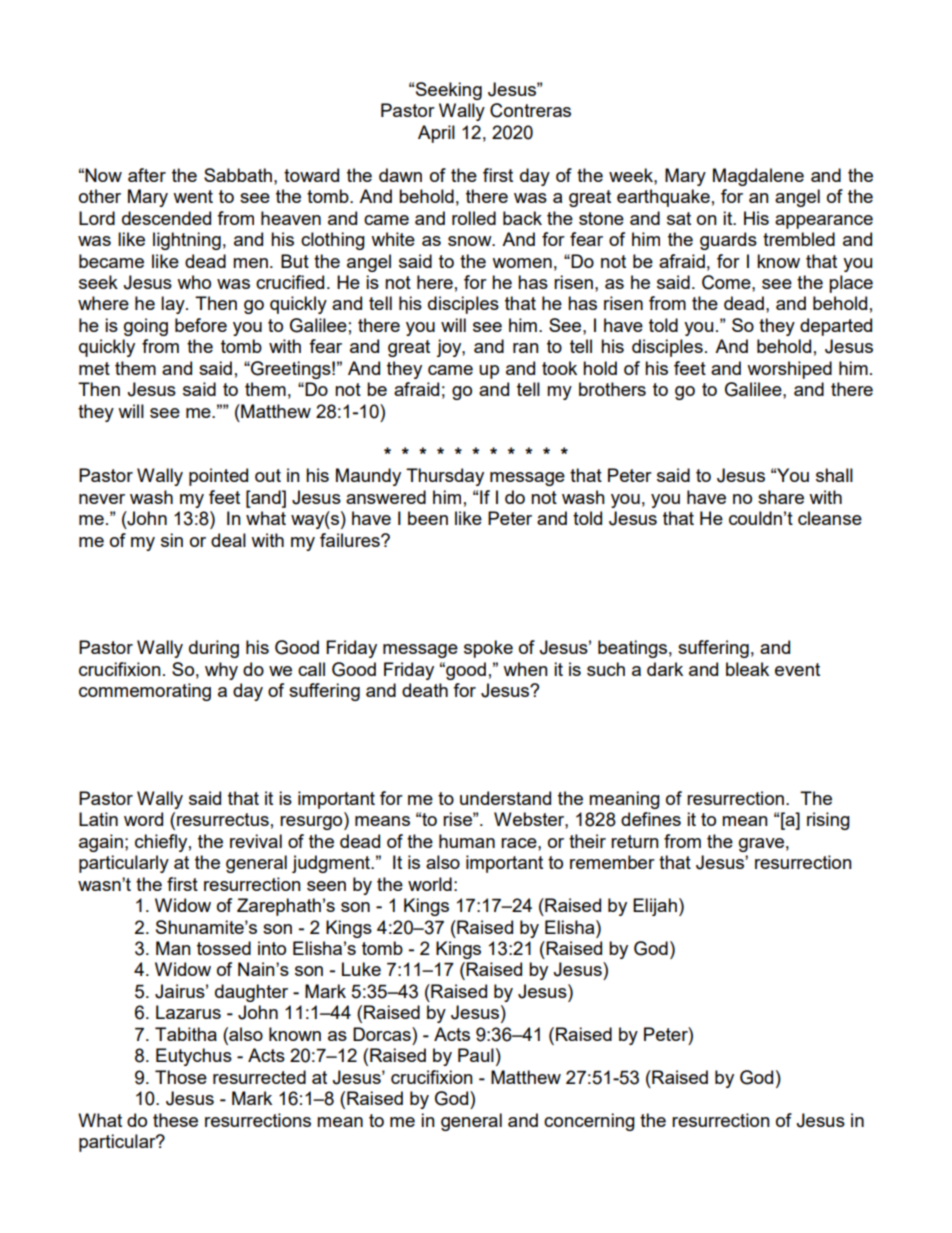  I want to click on bleak, so click(747, 669).
